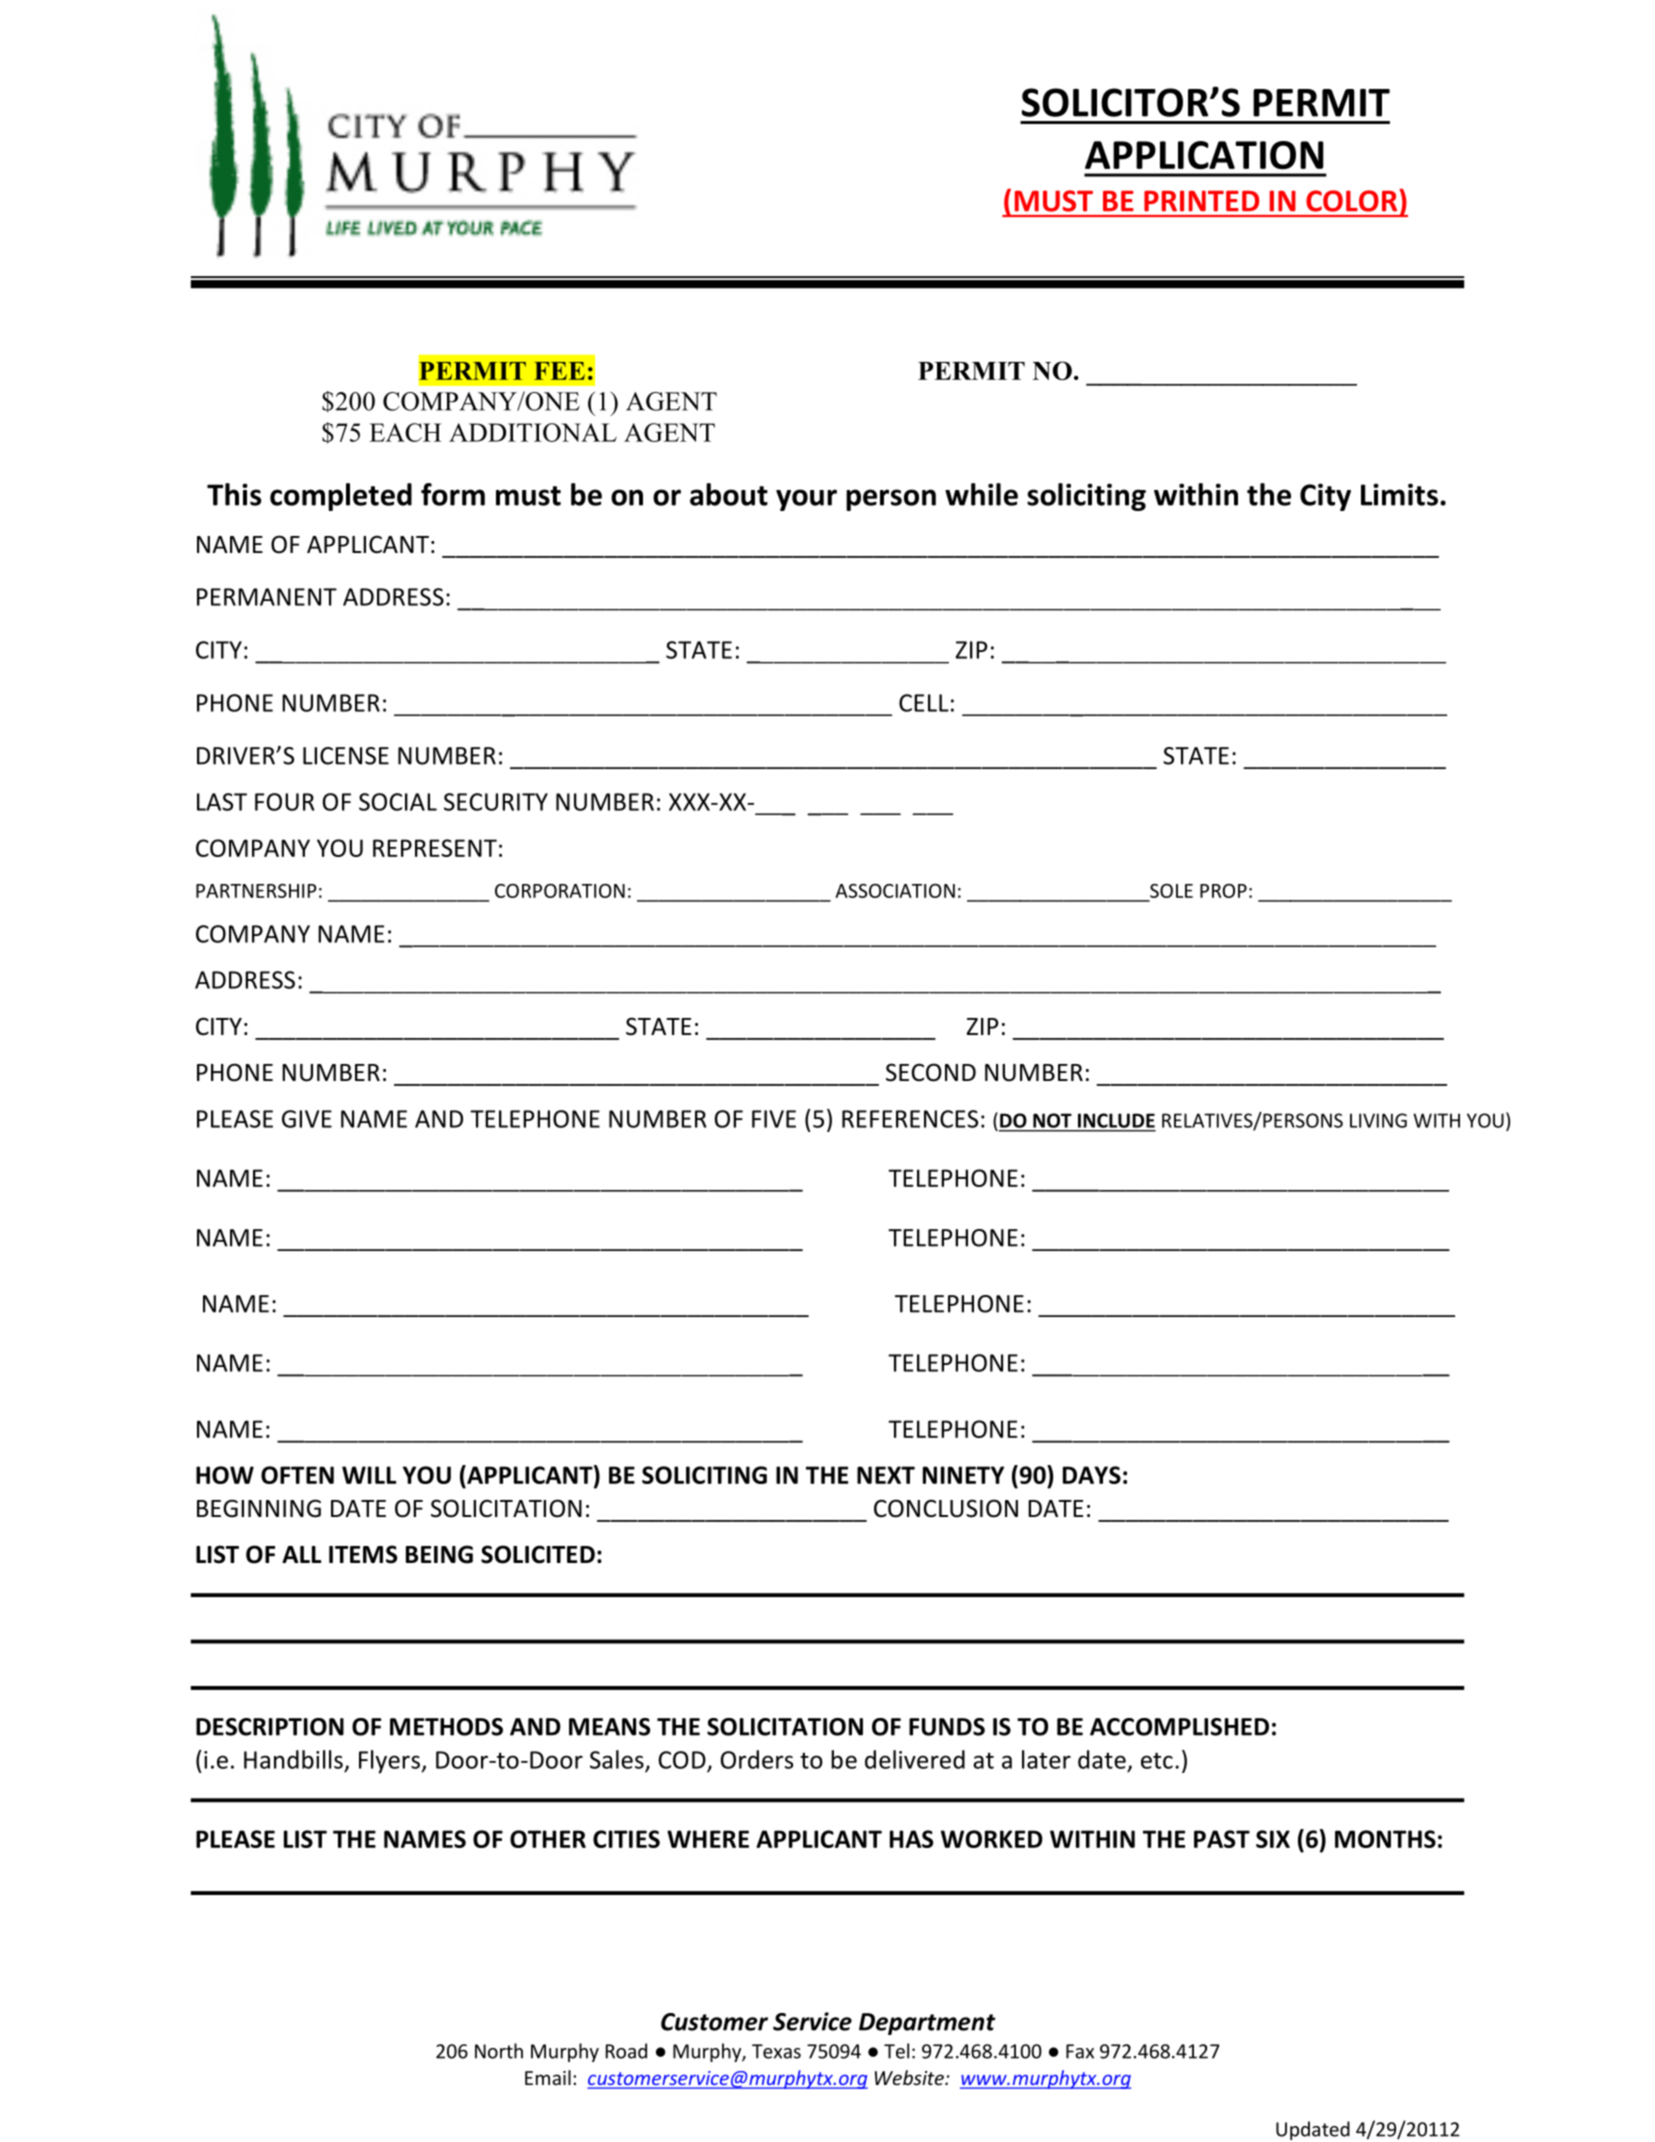 Image resolution: width=1655 pixels, height=2142 pixels. Describe the element at coordinates (1378, 1120) in the screenshot. I see `LIVING` at that location.
